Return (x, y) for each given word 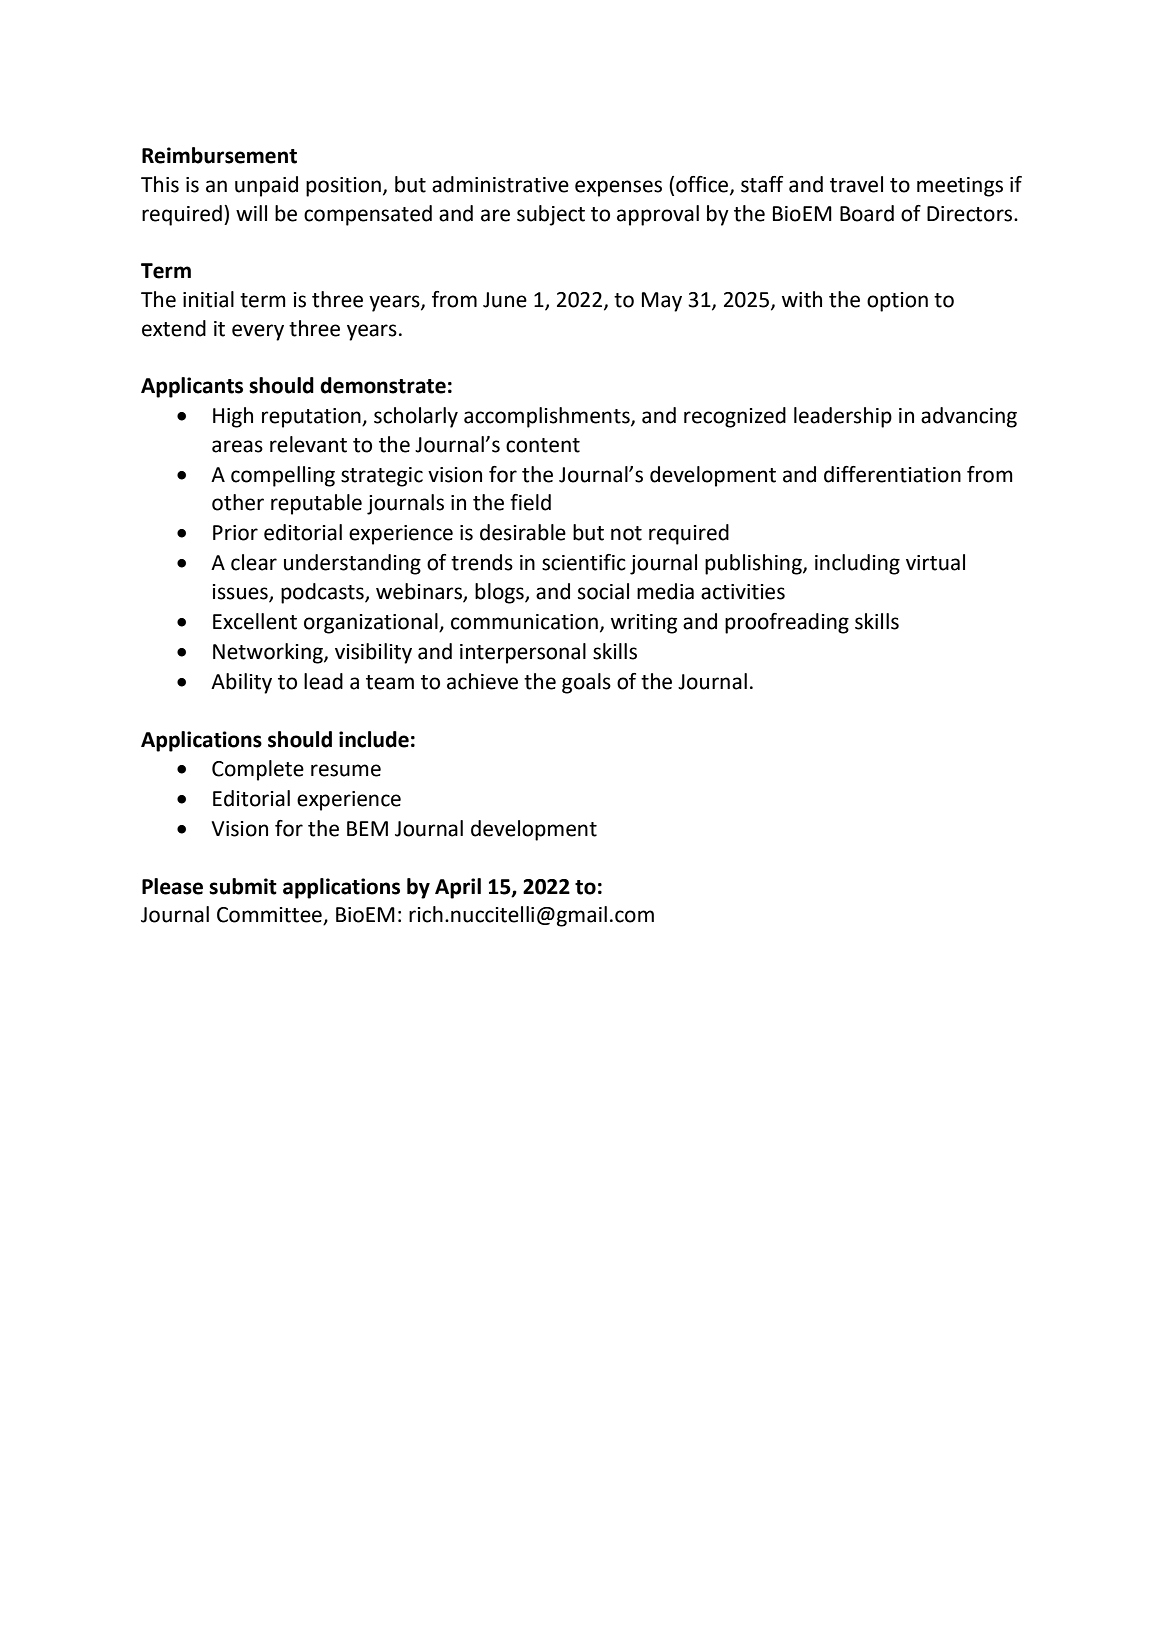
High (233, 417)
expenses (618, 188)
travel (856, 184)
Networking (269, 653)
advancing (969, 417)
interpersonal (523, 653)
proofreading (787, 623)
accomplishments (548, 417)
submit (243, 886)
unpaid (266, 186)
